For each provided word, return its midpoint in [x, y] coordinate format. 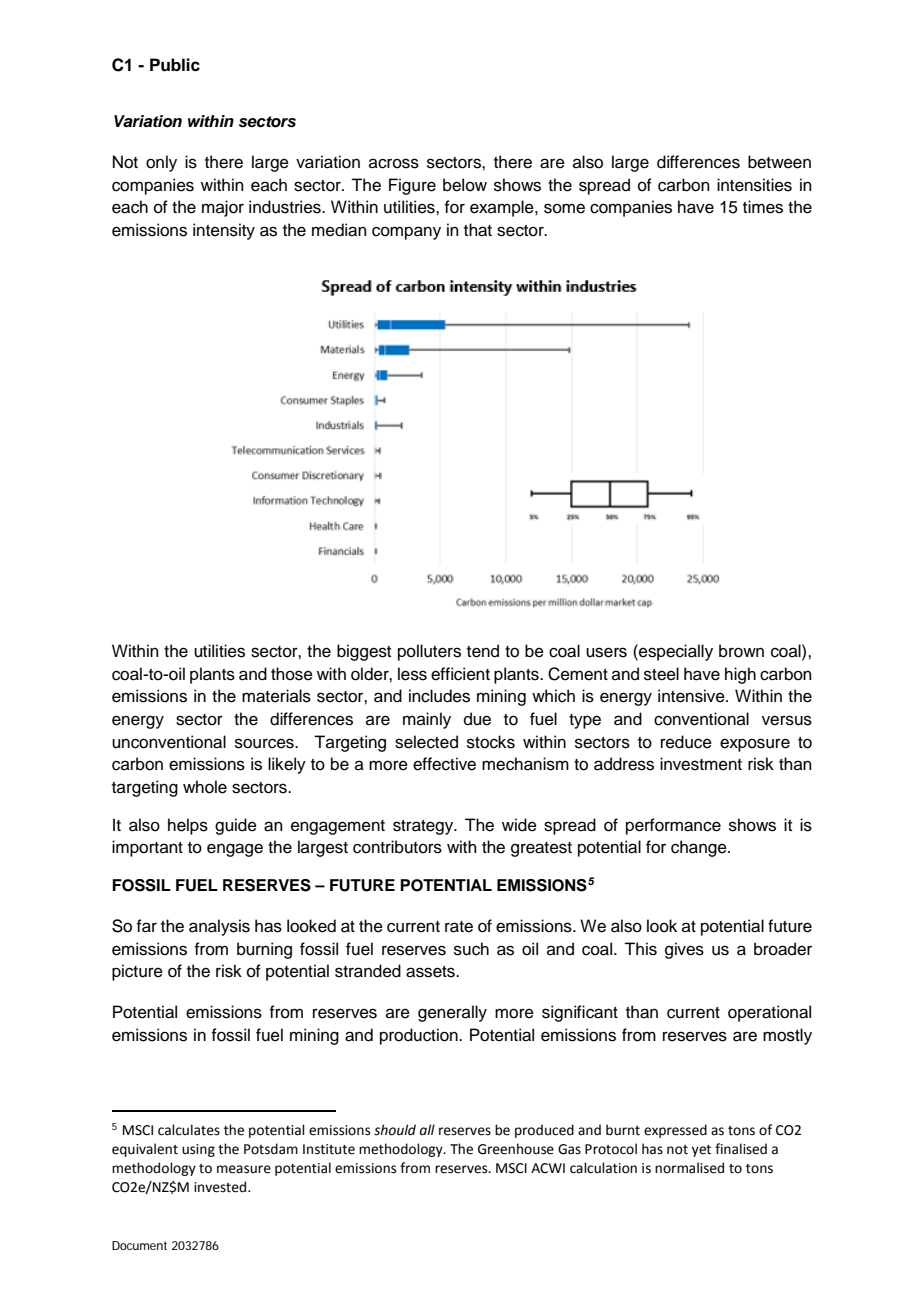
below [465, 185]
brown [741, 651]
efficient [460, 674]
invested [221, 1187]
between [779, 162]
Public [175, 65]
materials [276, 696]
